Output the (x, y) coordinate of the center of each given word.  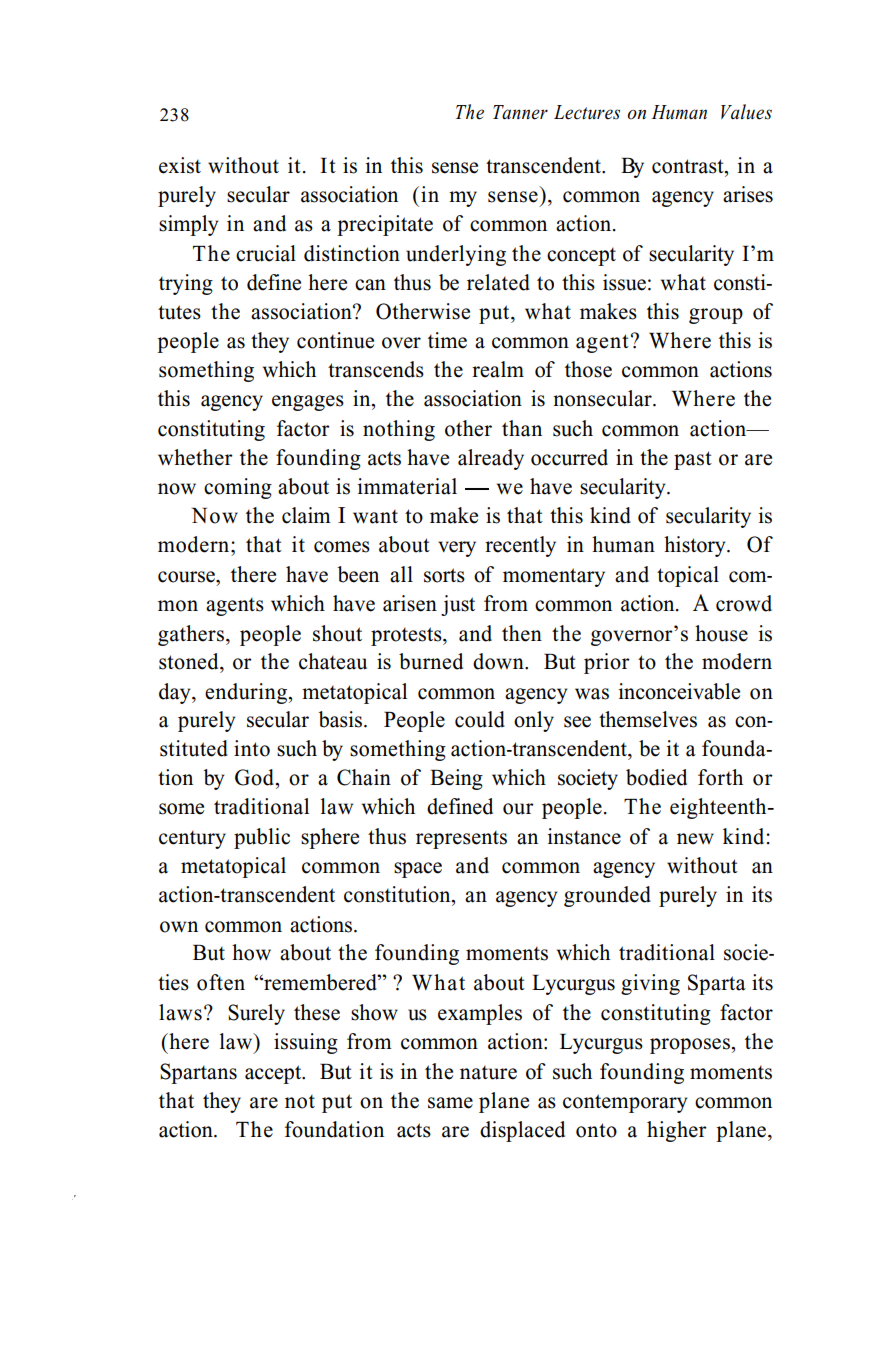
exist (180, 165)
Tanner (520, 112)
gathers (192, 635)
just (458, 605)
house (721, 633)
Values (746, 112)
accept (274, 1074)
